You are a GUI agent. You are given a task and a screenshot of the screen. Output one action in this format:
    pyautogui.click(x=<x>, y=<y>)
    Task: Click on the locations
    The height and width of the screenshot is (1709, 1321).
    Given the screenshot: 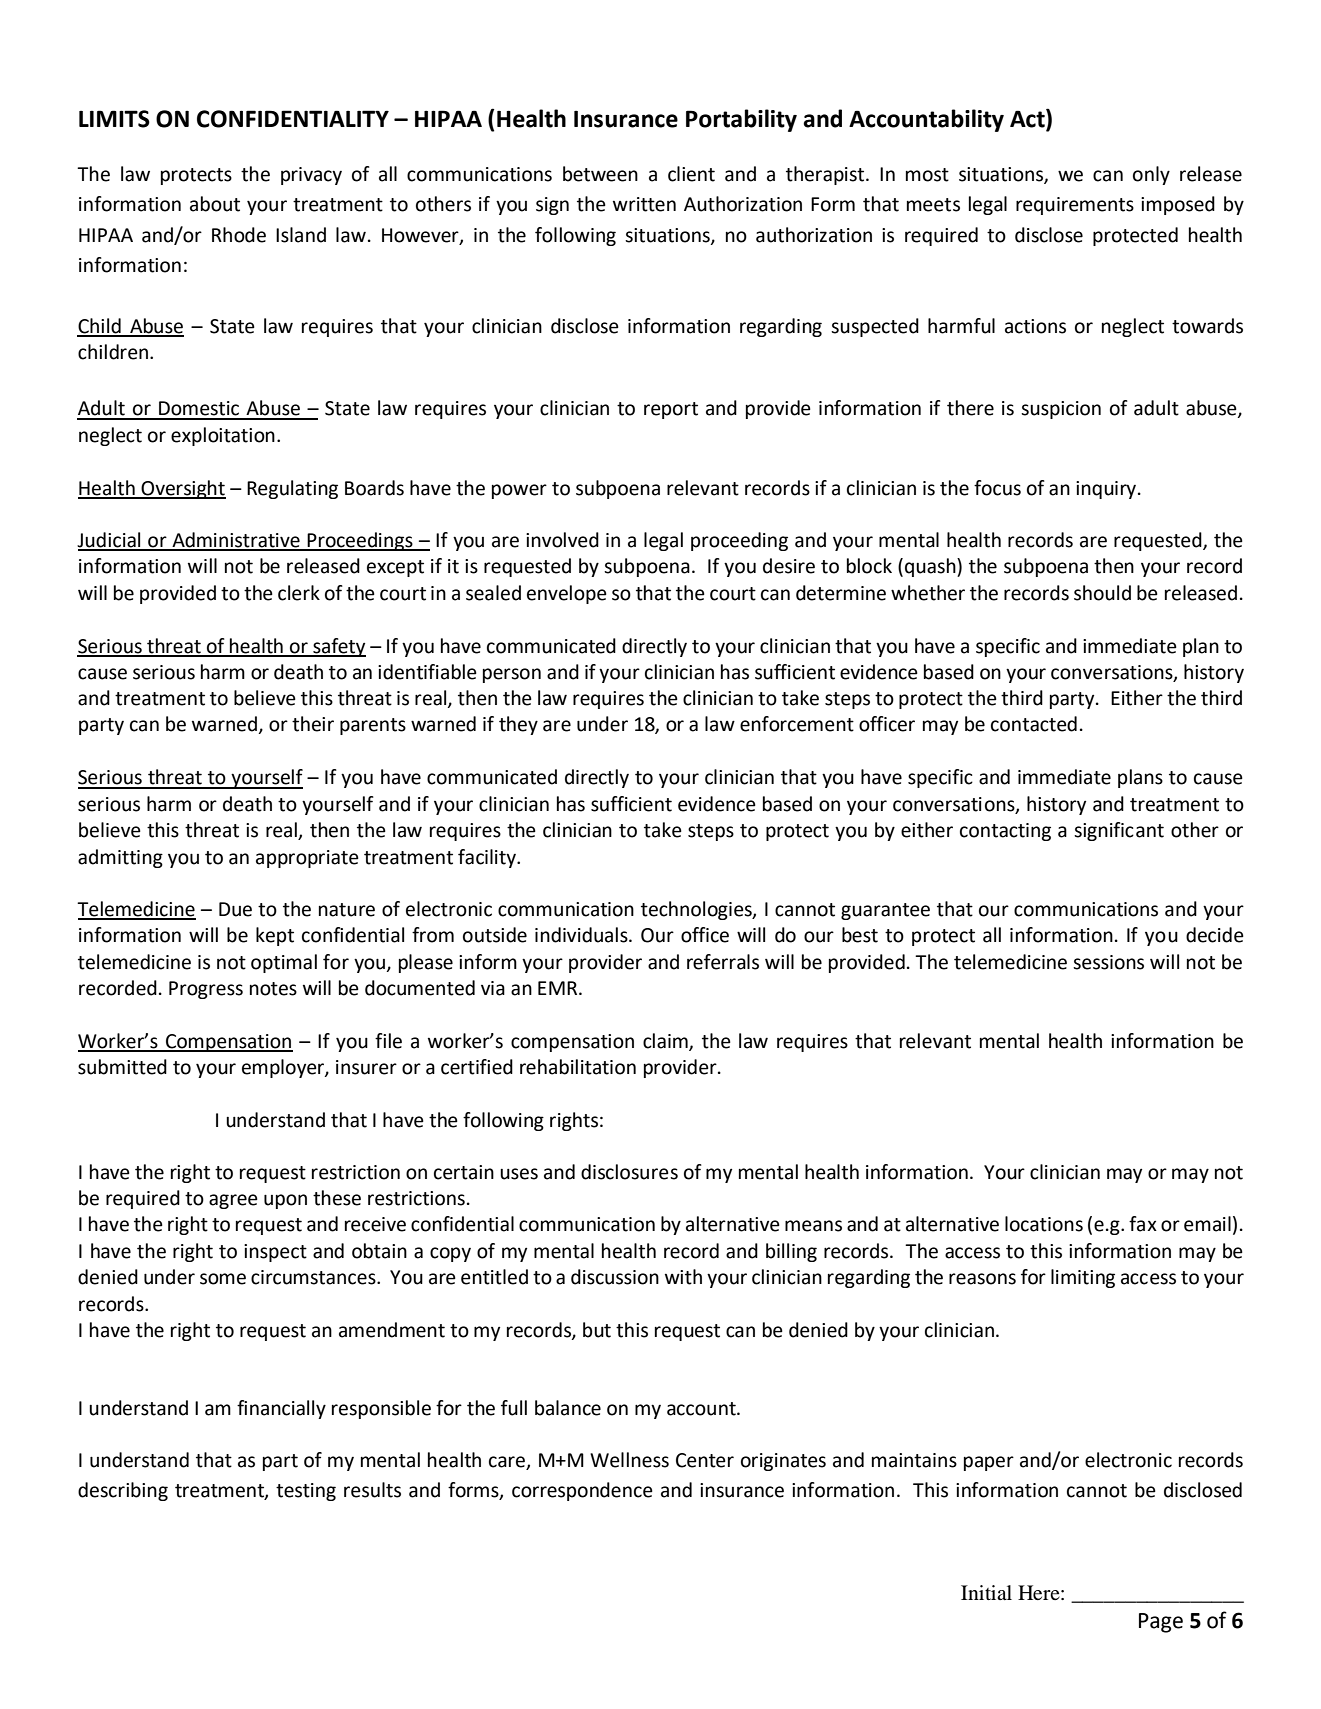 What is the action you would take?
    pyautogui.click(x=1044, y=1224)
